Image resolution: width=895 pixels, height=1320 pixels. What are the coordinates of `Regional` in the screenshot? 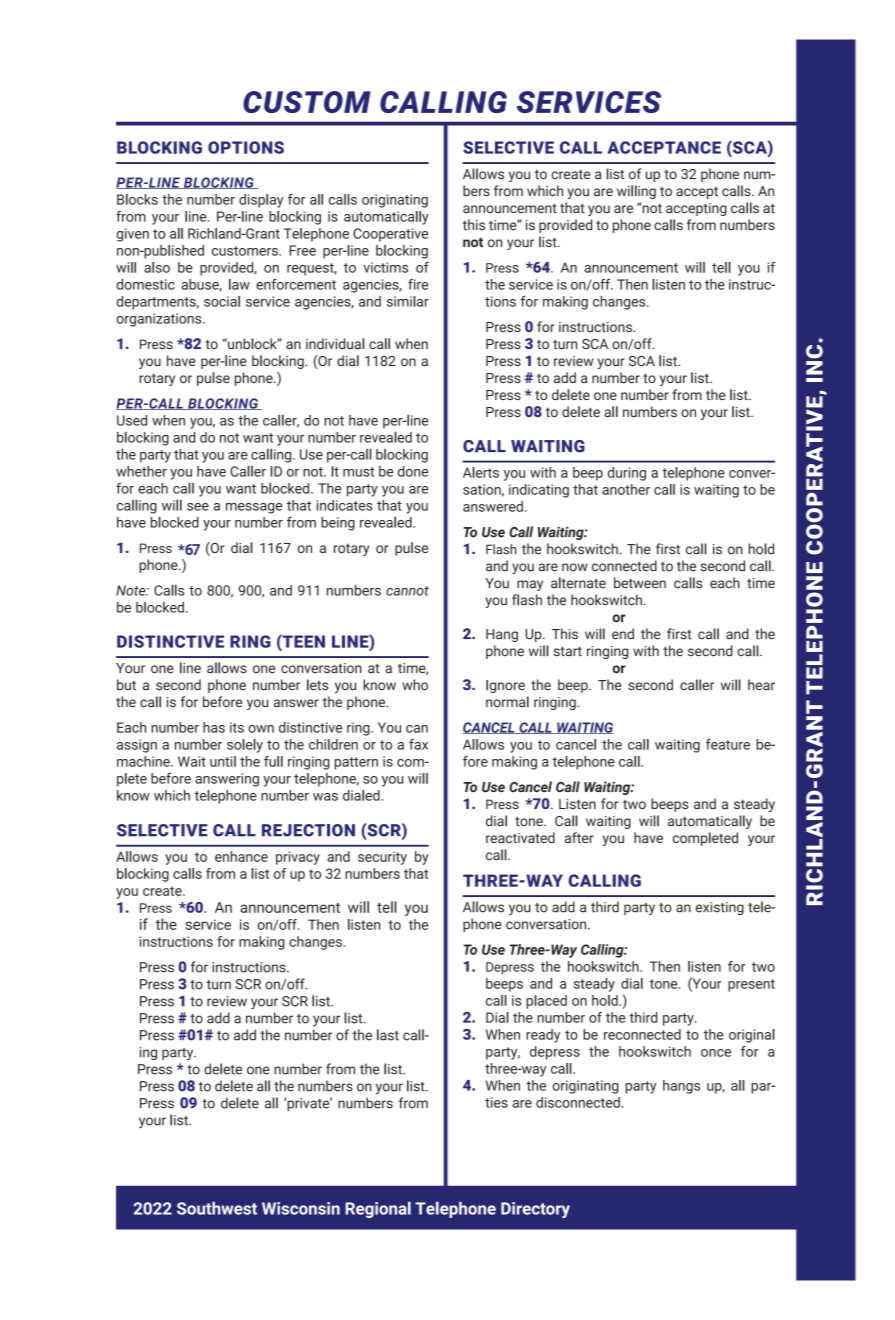 It's located at (378, 1210).
